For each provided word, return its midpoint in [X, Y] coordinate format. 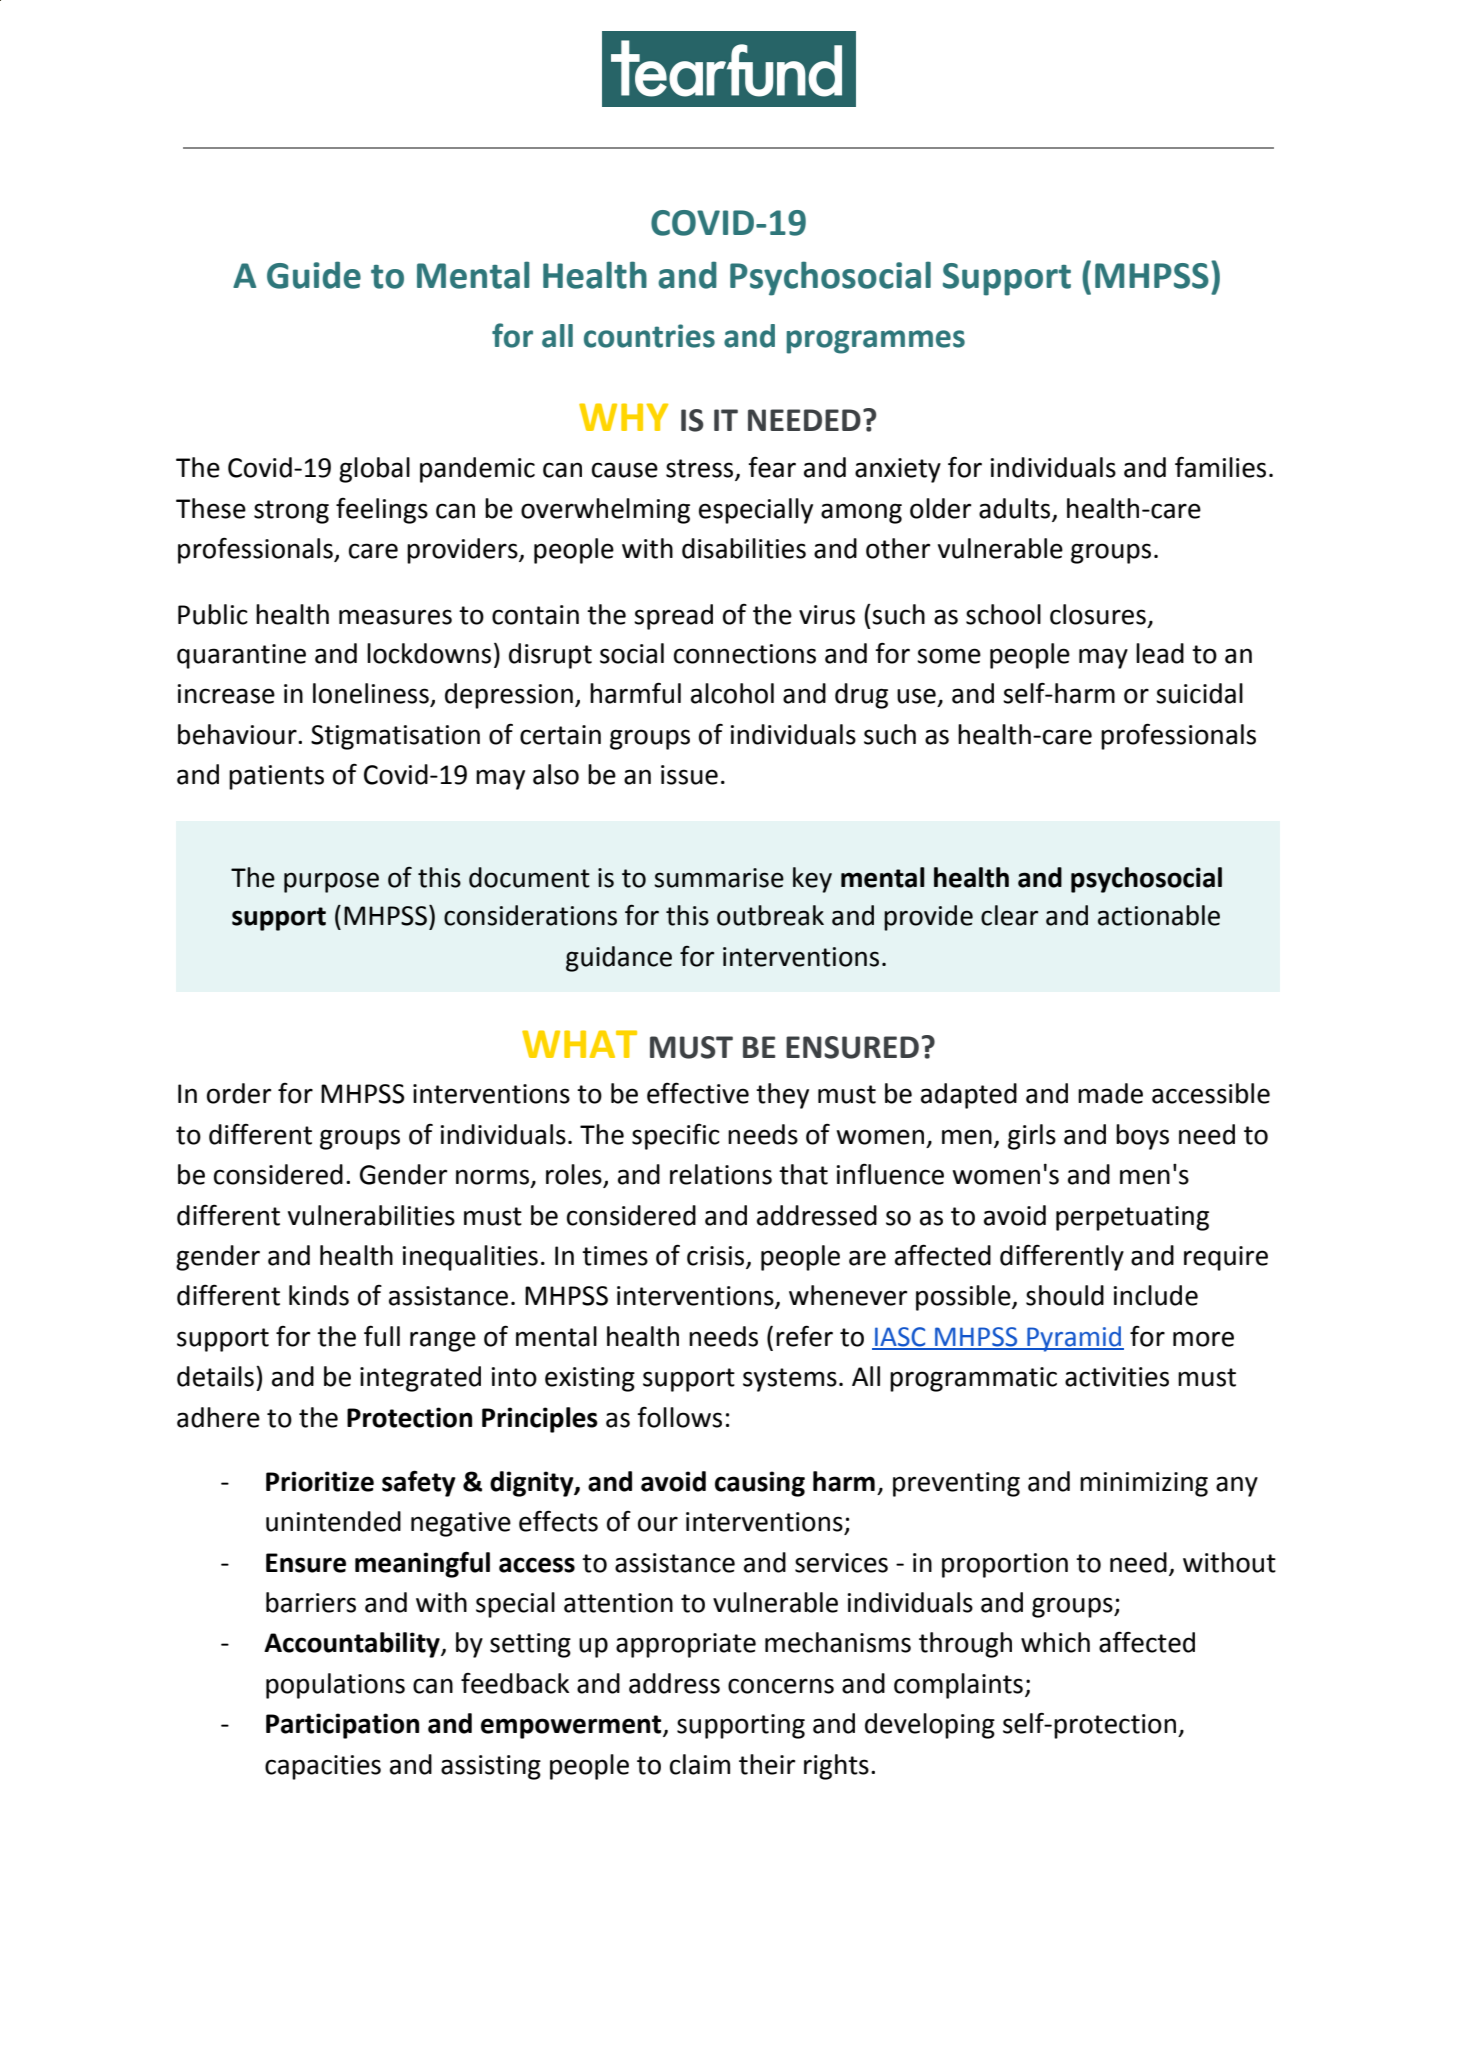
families [1220, 467]
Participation [342, 1726]
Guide [314, 275]
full [382, 1336]
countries [649, 336]
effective [698, 1093]
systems [790, 1380]
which [1055, 1642]
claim [700, 1764]
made [1110, 1093]
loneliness [372, 694]
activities [1117, 1377]
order [239, 1093]
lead [1160, 653]
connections [745, 654]
